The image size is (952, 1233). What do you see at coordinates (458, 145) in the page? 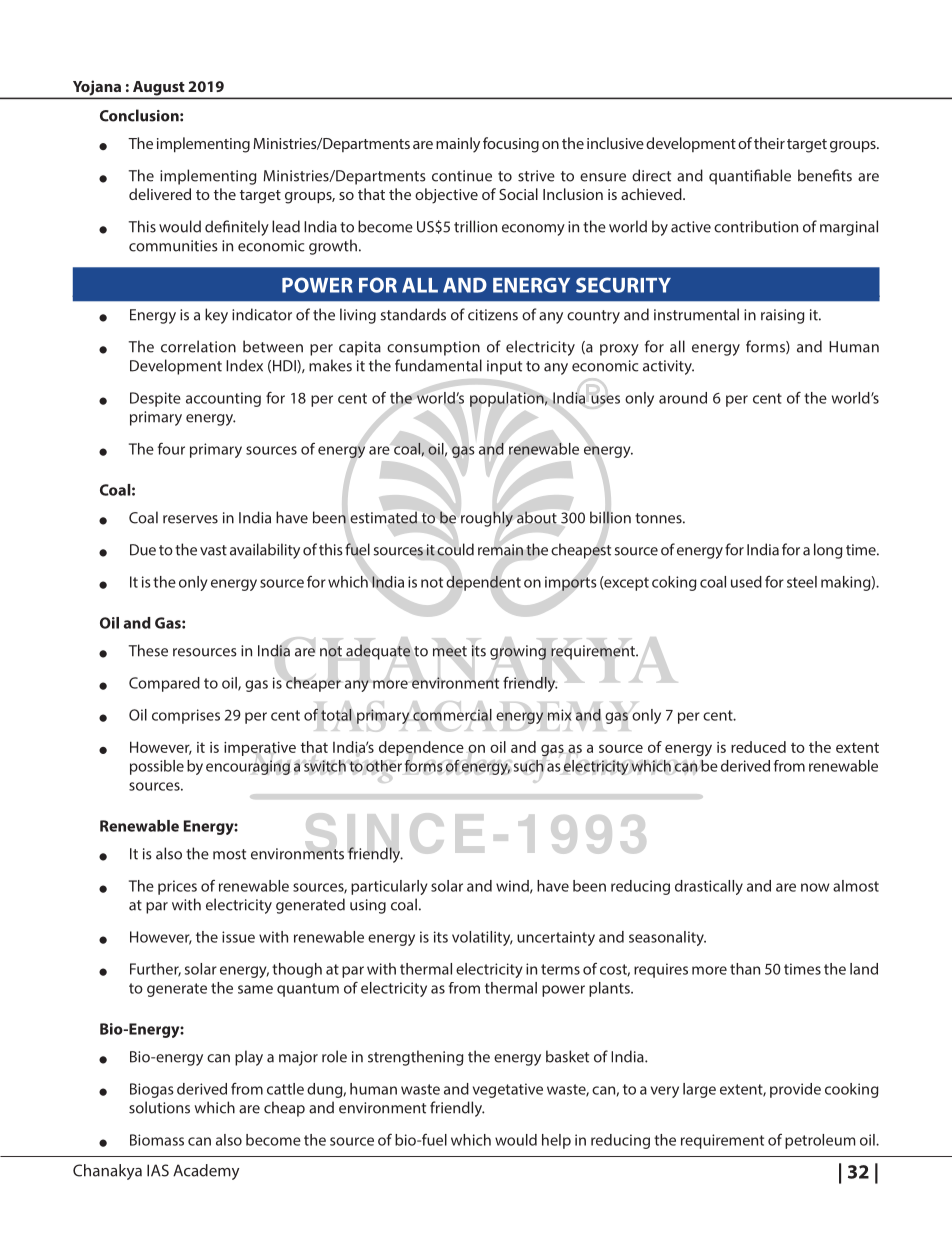
I see `mainly` at bounding box center [458, 145].
